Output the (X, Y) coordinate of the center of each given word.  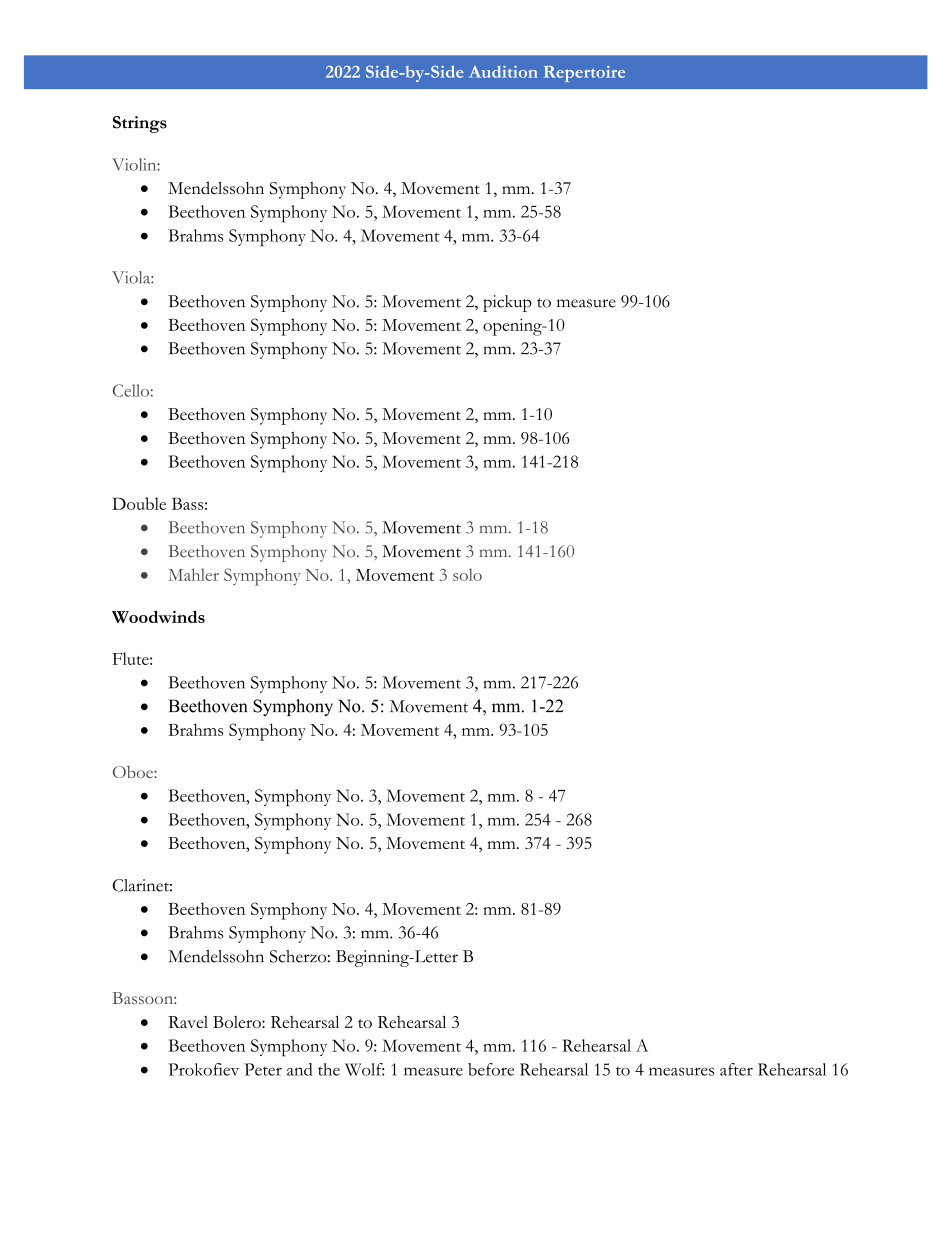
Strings (140, 124)
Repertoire (584, 74)
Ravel (188, 1022)
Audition (503, 71)
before (491, 1069)
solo (467, 574)
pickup (507, 303)
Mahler (193, 574)
